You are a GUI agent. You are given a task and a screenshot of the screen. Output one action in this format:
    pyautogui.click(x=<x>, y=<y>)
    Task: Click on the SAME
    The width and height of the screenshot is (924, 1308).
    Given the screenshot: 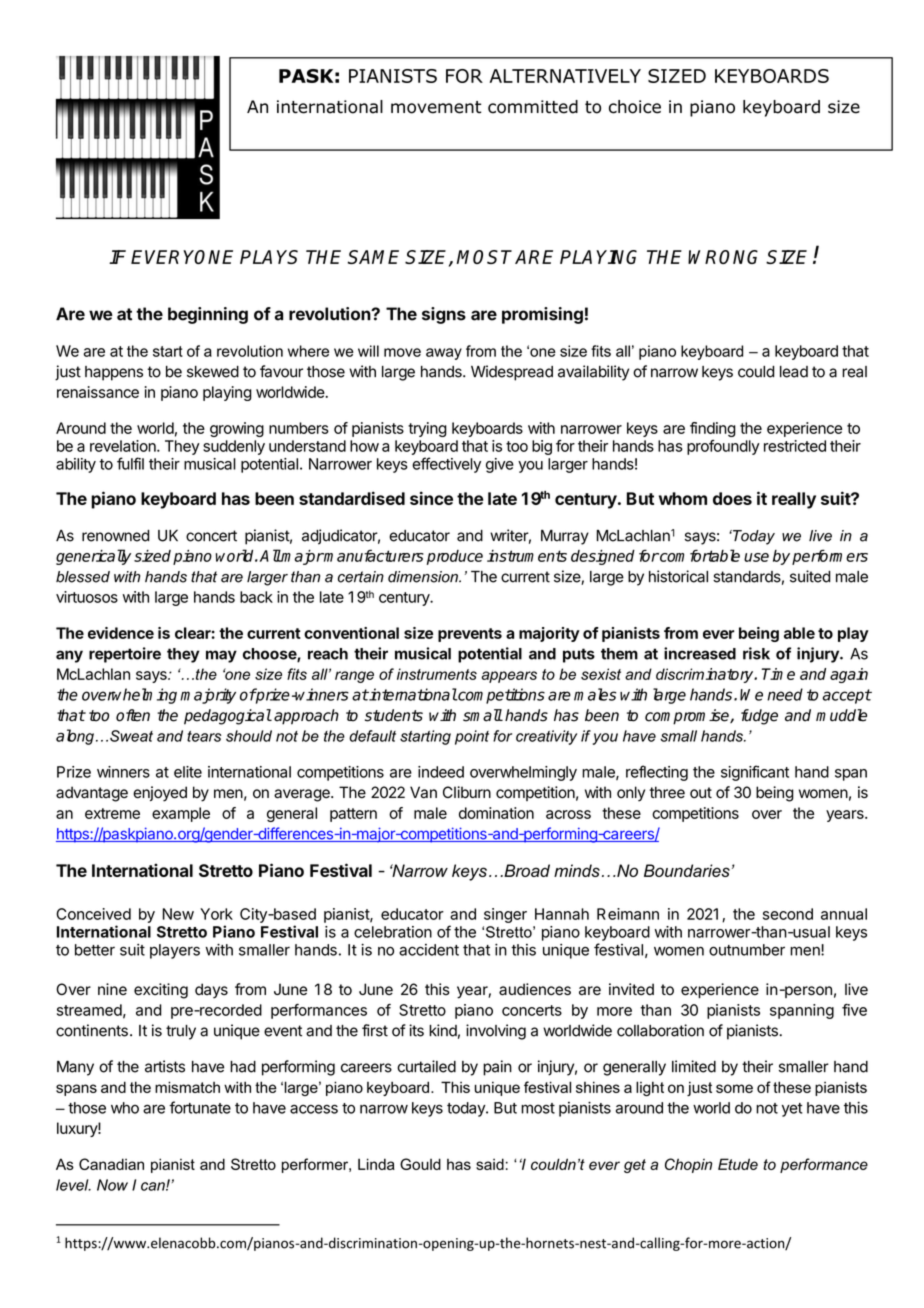 What is the action you would take?
    pyautogui.click(x=373, y=257)
